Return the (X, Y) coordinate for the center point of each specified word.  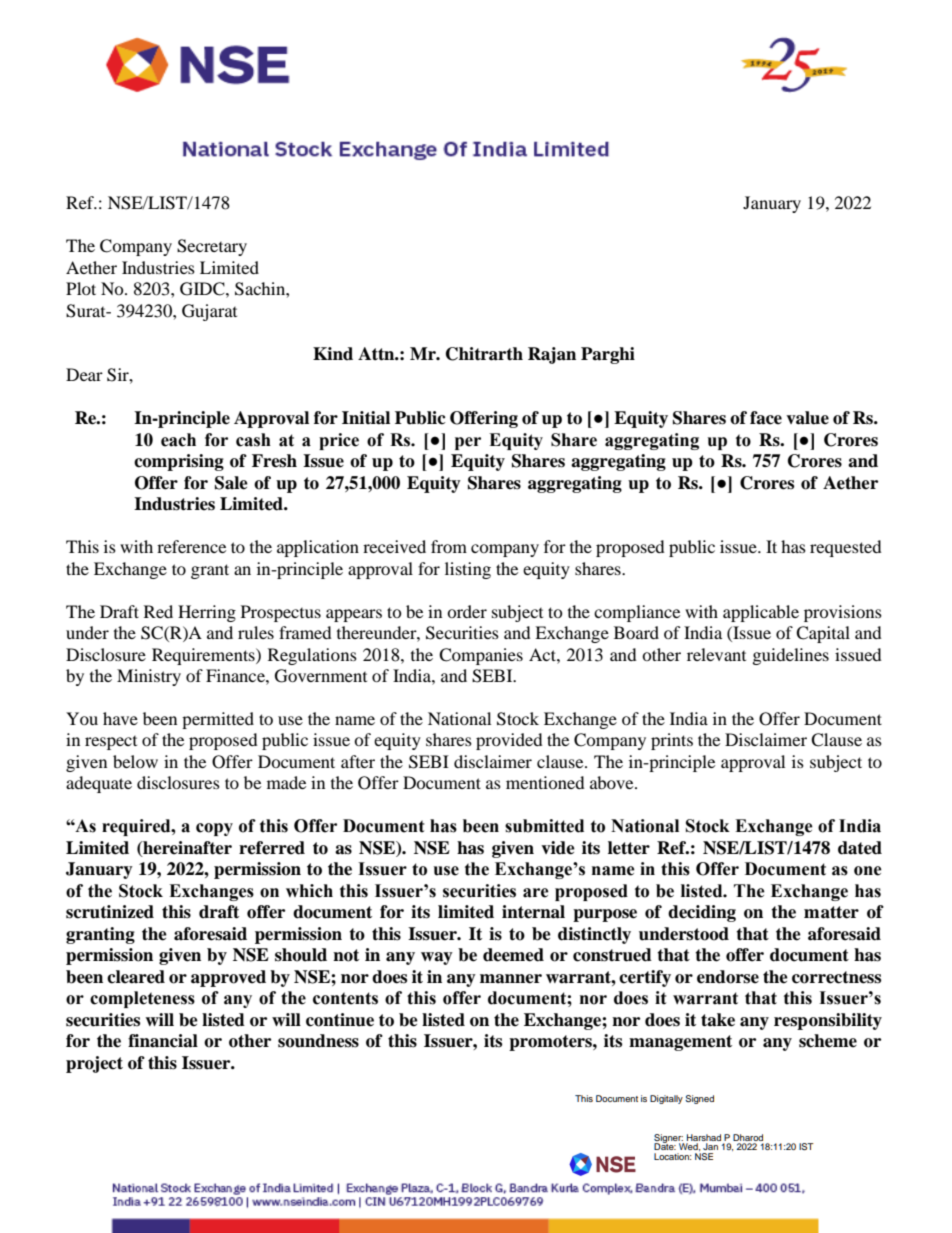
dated (860, 848)
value (807, 418)
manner (511, 979)
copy (214, 829)
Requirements (204, 656)
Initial (366, 418)
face (766, 418)
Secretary (212, 247)
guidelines (791, 656)
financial (163, 1041)
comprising (179, 462)
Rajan (552, 355)
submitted (544, 826)
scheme (828, 1041)
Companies (481, 656)
